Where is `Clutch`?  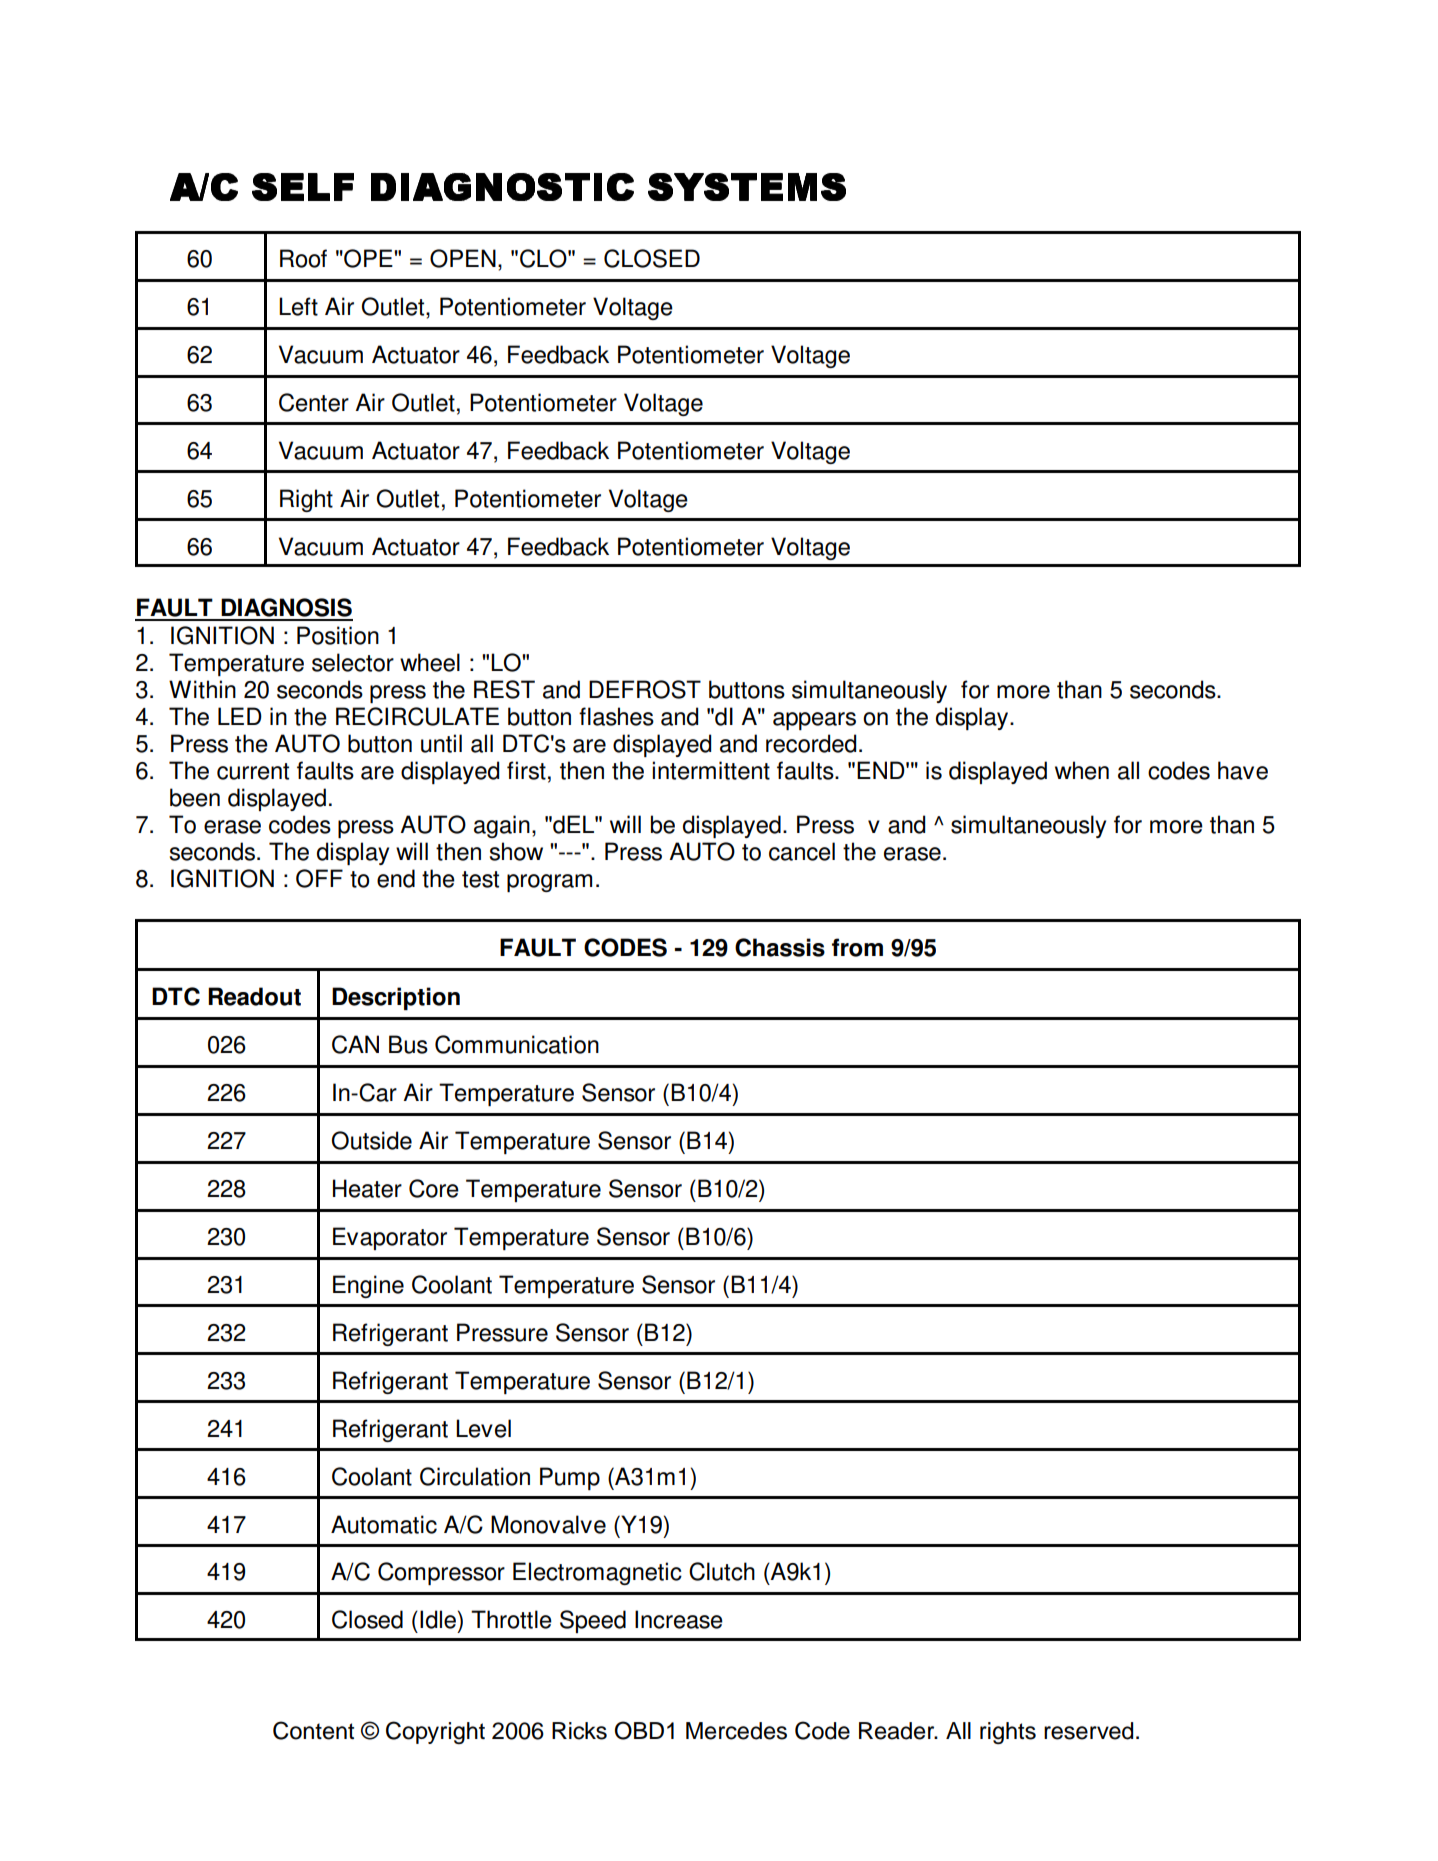 Clutch is located at coordinates (722, 1571).
